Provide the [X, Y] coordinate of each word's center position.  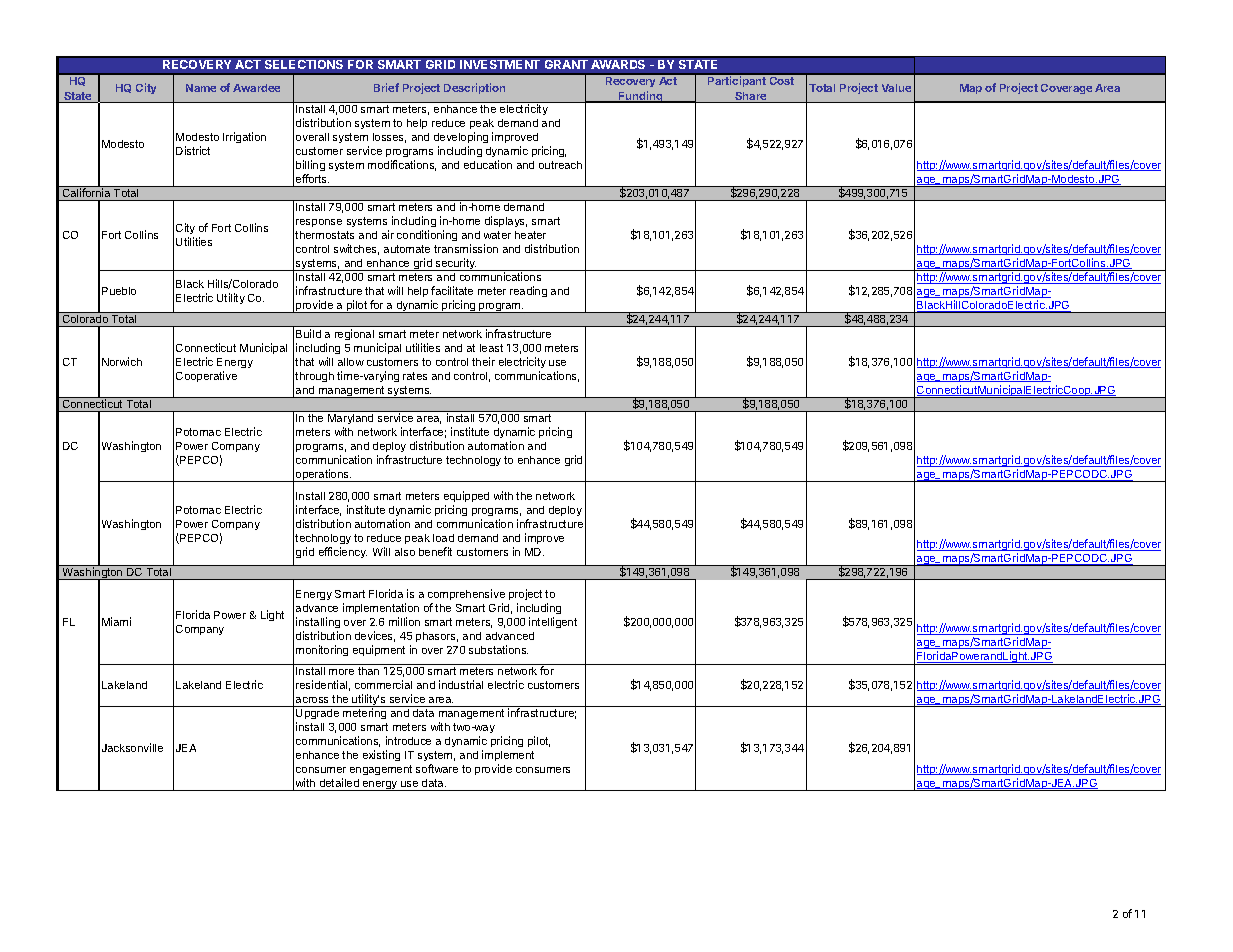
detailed [339, 782]
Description [474, 88]
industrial [461, 684]
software [437, 768]
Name [201, 88]
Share [751, 97]
